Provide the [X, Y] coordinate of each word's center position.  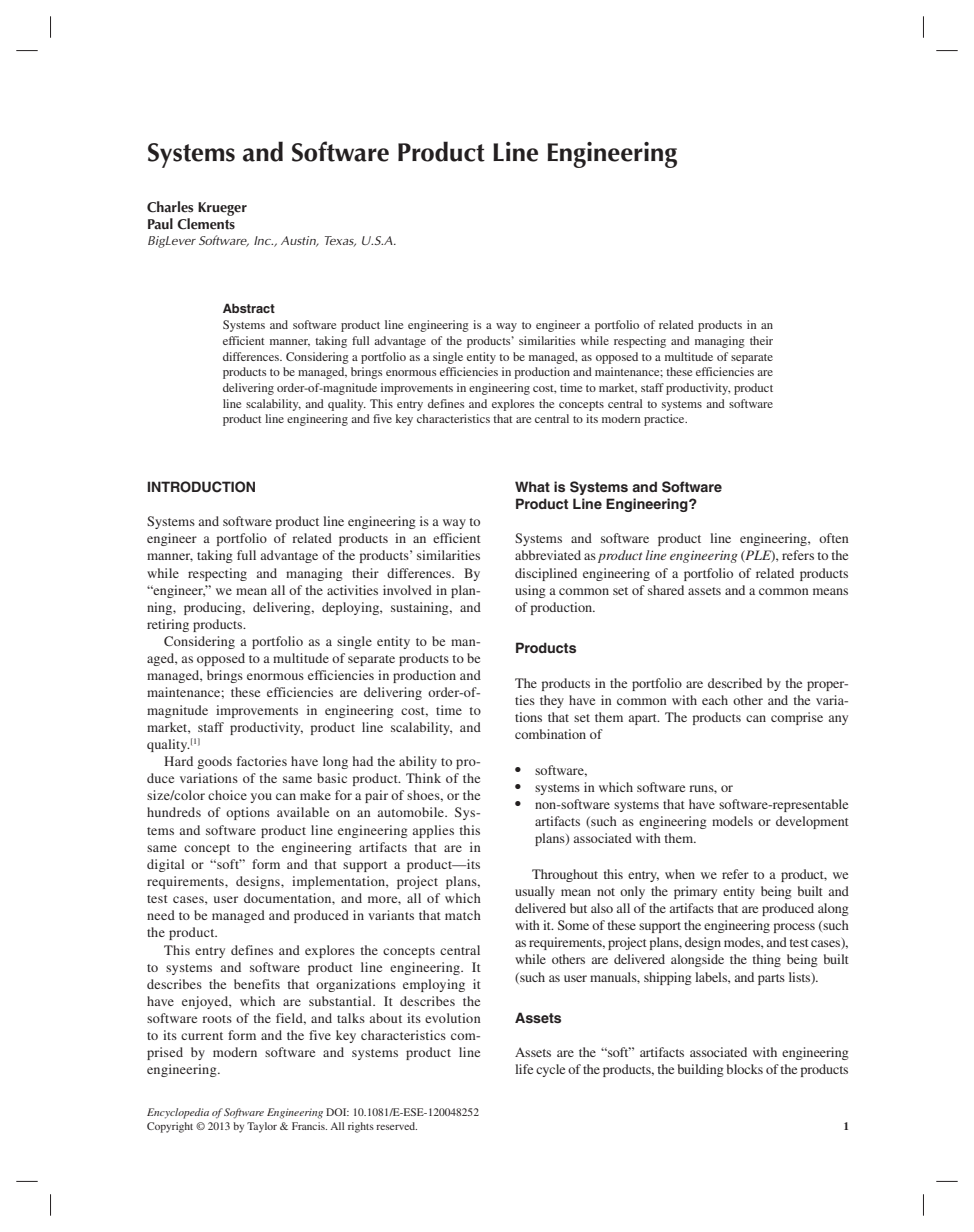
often [834, 538]
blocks [745, 1069]
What [532, 486]
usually [535, 892]
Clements [206, 224]
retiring [168, 625]
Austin [299, 241]
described [735, 683]
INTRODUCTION [201, 487]
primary [695, 892]
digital [166, 865]
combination [550, 734]
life [524, 1069]
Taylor [262, 1127]
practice [665, 420]
